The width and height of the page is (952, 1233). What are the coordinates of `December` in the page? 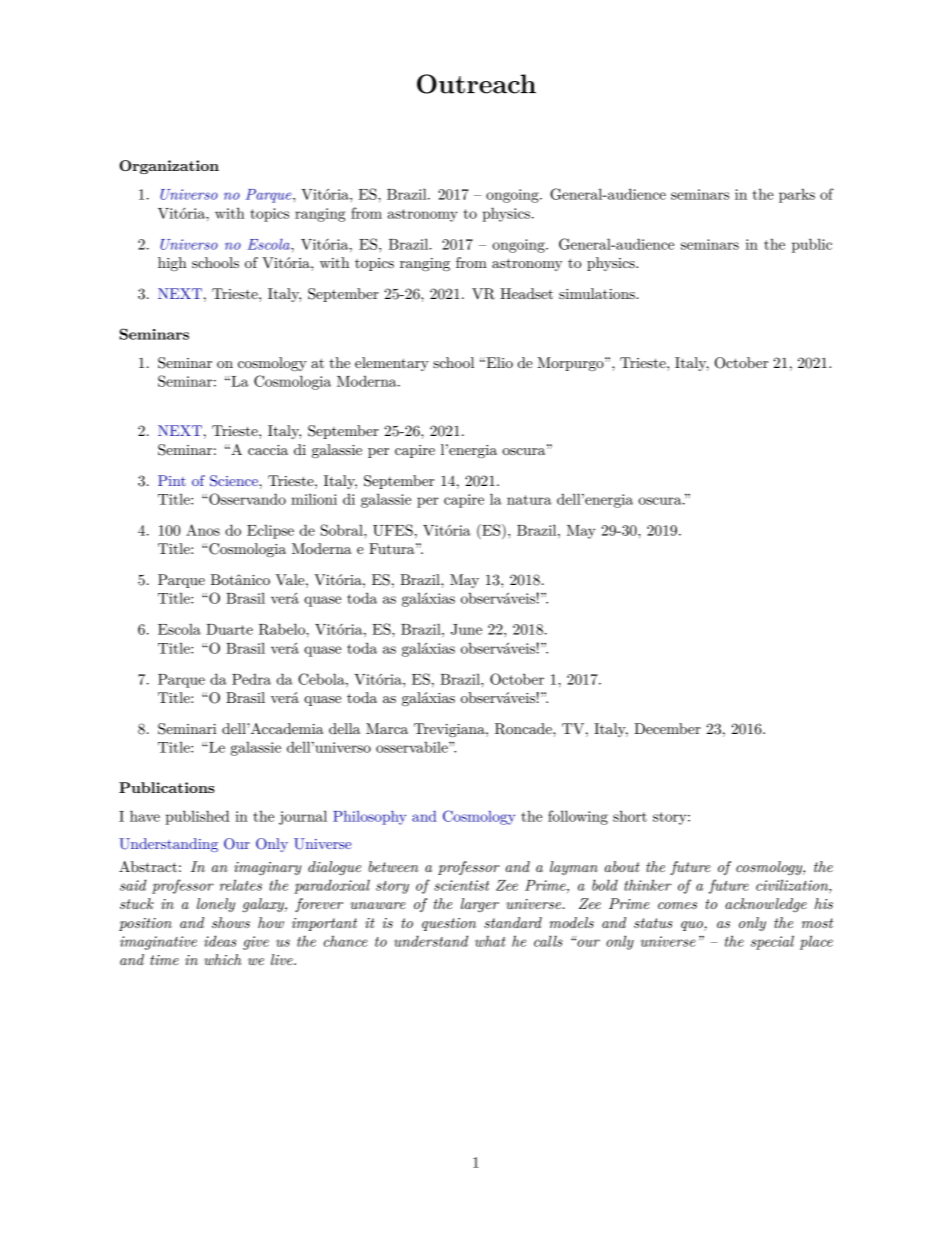 It's located at (667, 728).
